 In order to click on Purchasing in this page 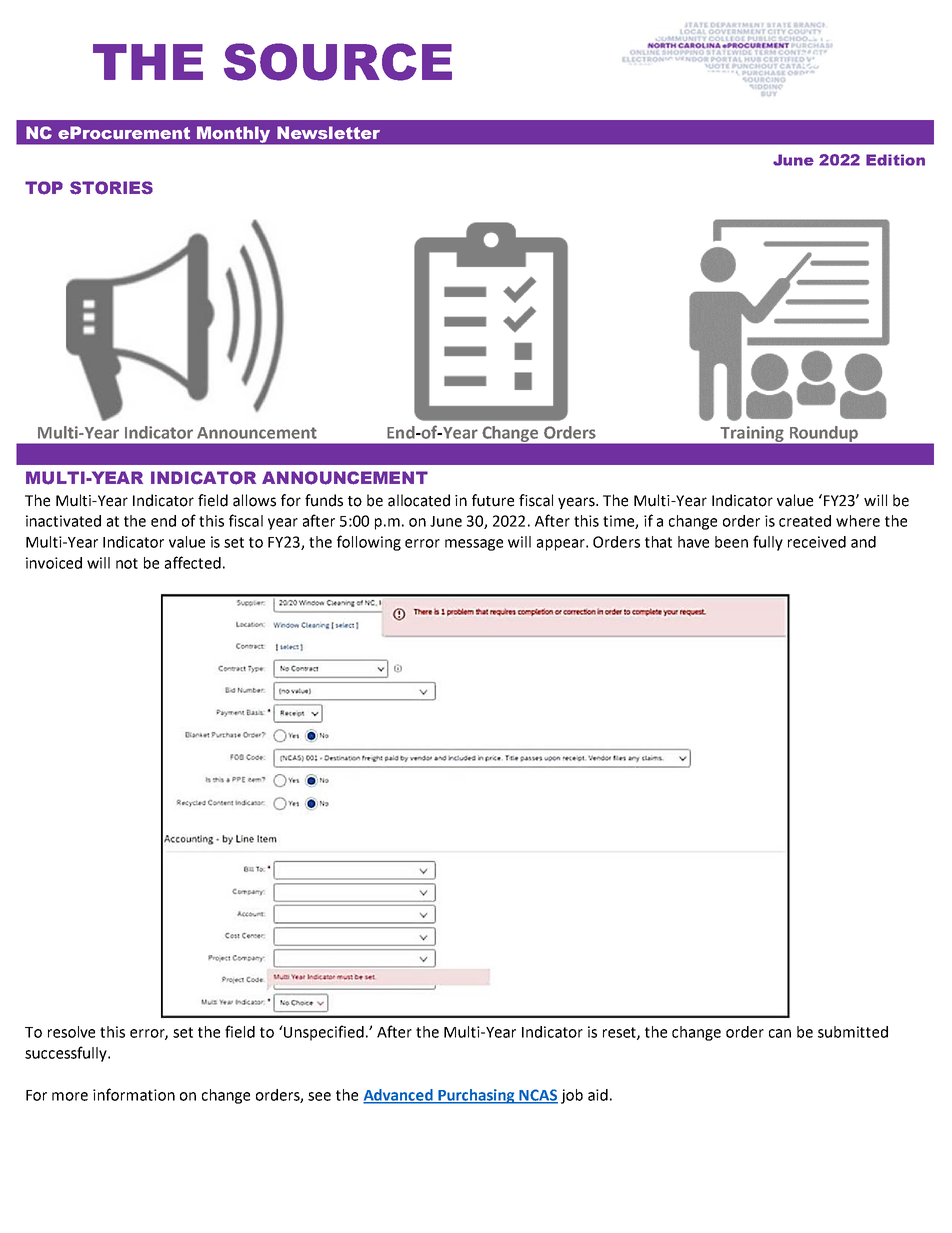, I will do `click(476, 1096)`.
